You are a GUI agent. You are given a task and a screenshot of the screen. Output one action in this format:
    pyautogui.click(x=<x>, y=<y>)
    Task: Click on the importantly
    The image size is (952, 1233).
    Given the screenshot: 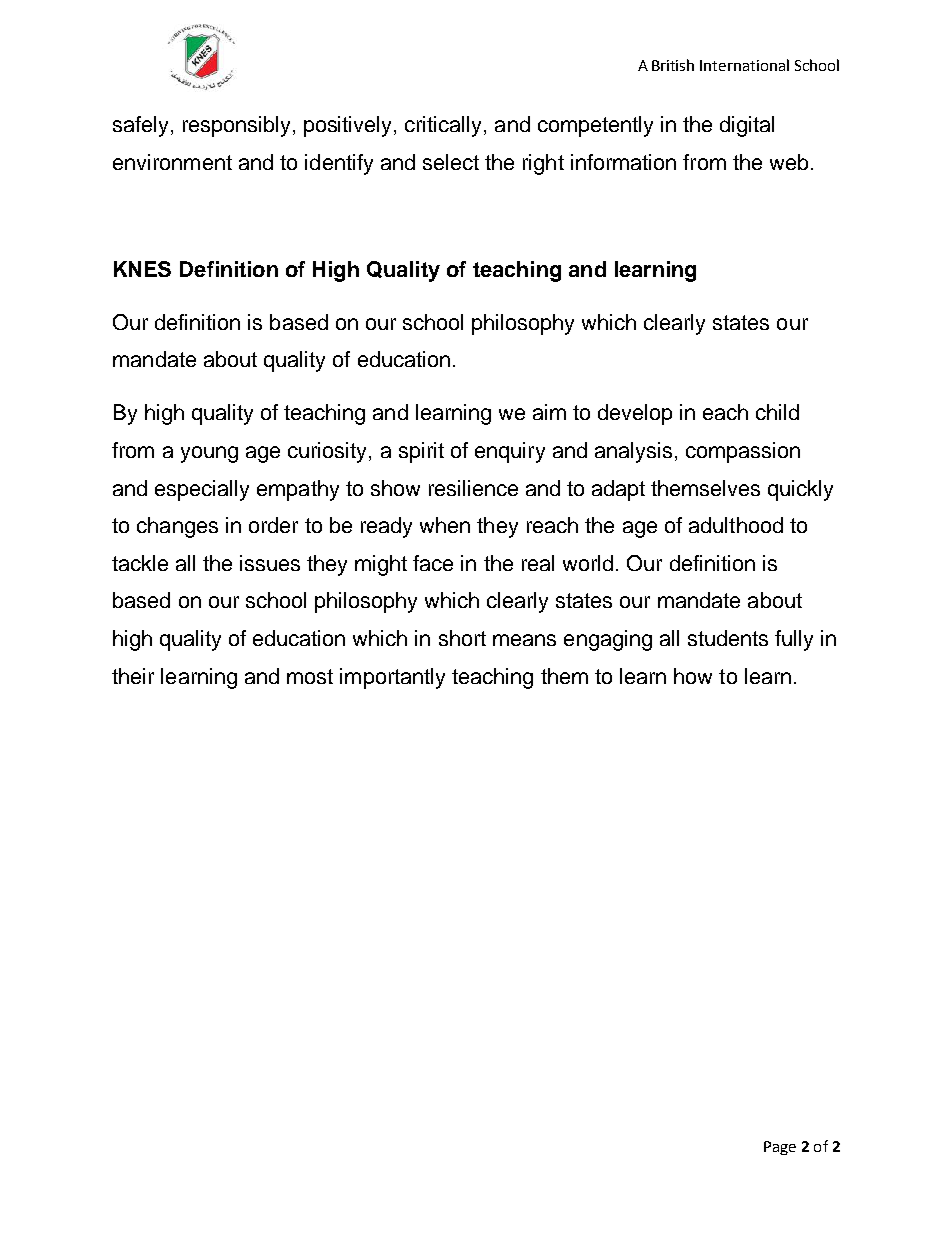 What is the action you would take?
    pyautogui.click(x=392, y=678)
